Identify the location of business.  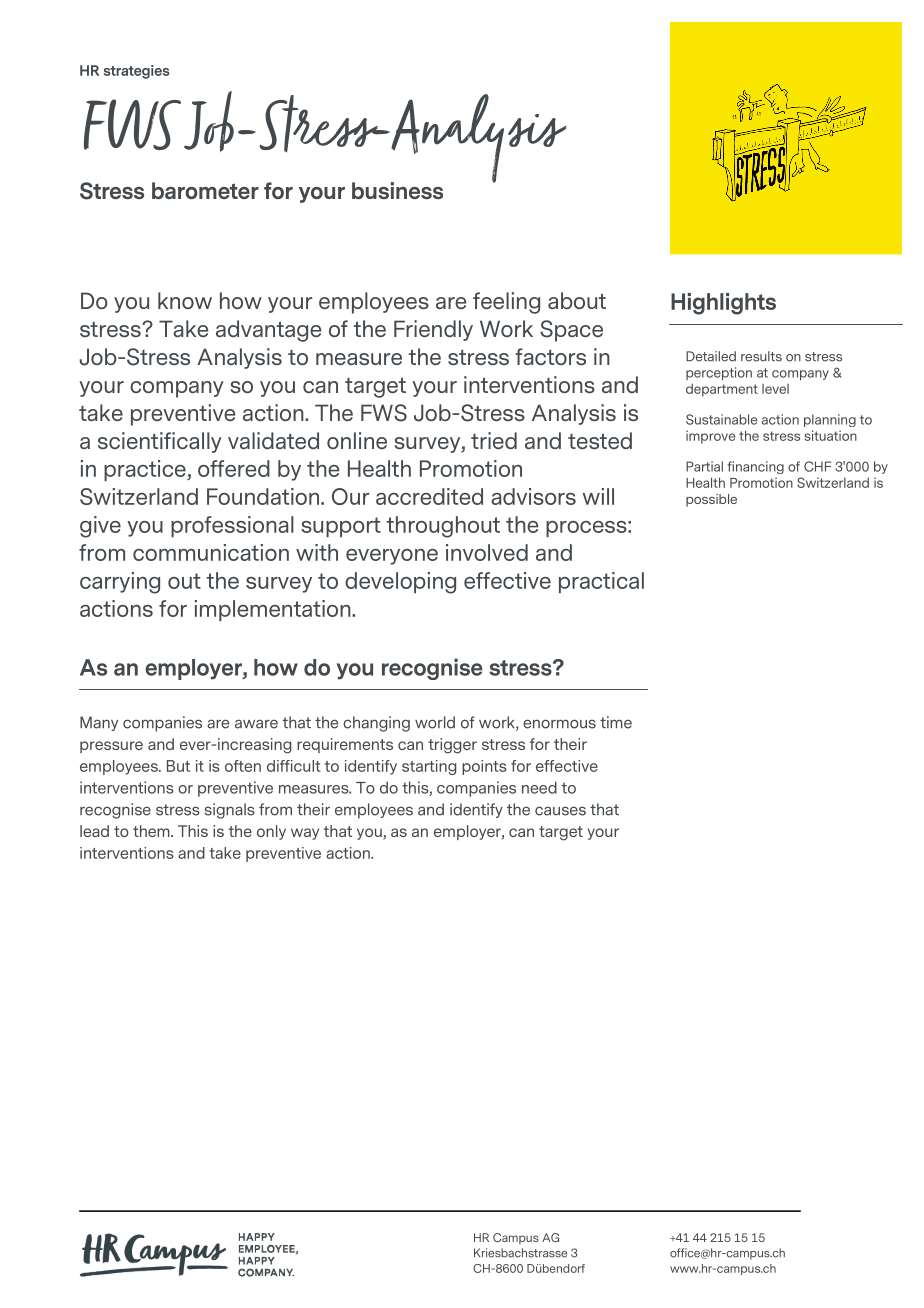
(397, 190).
